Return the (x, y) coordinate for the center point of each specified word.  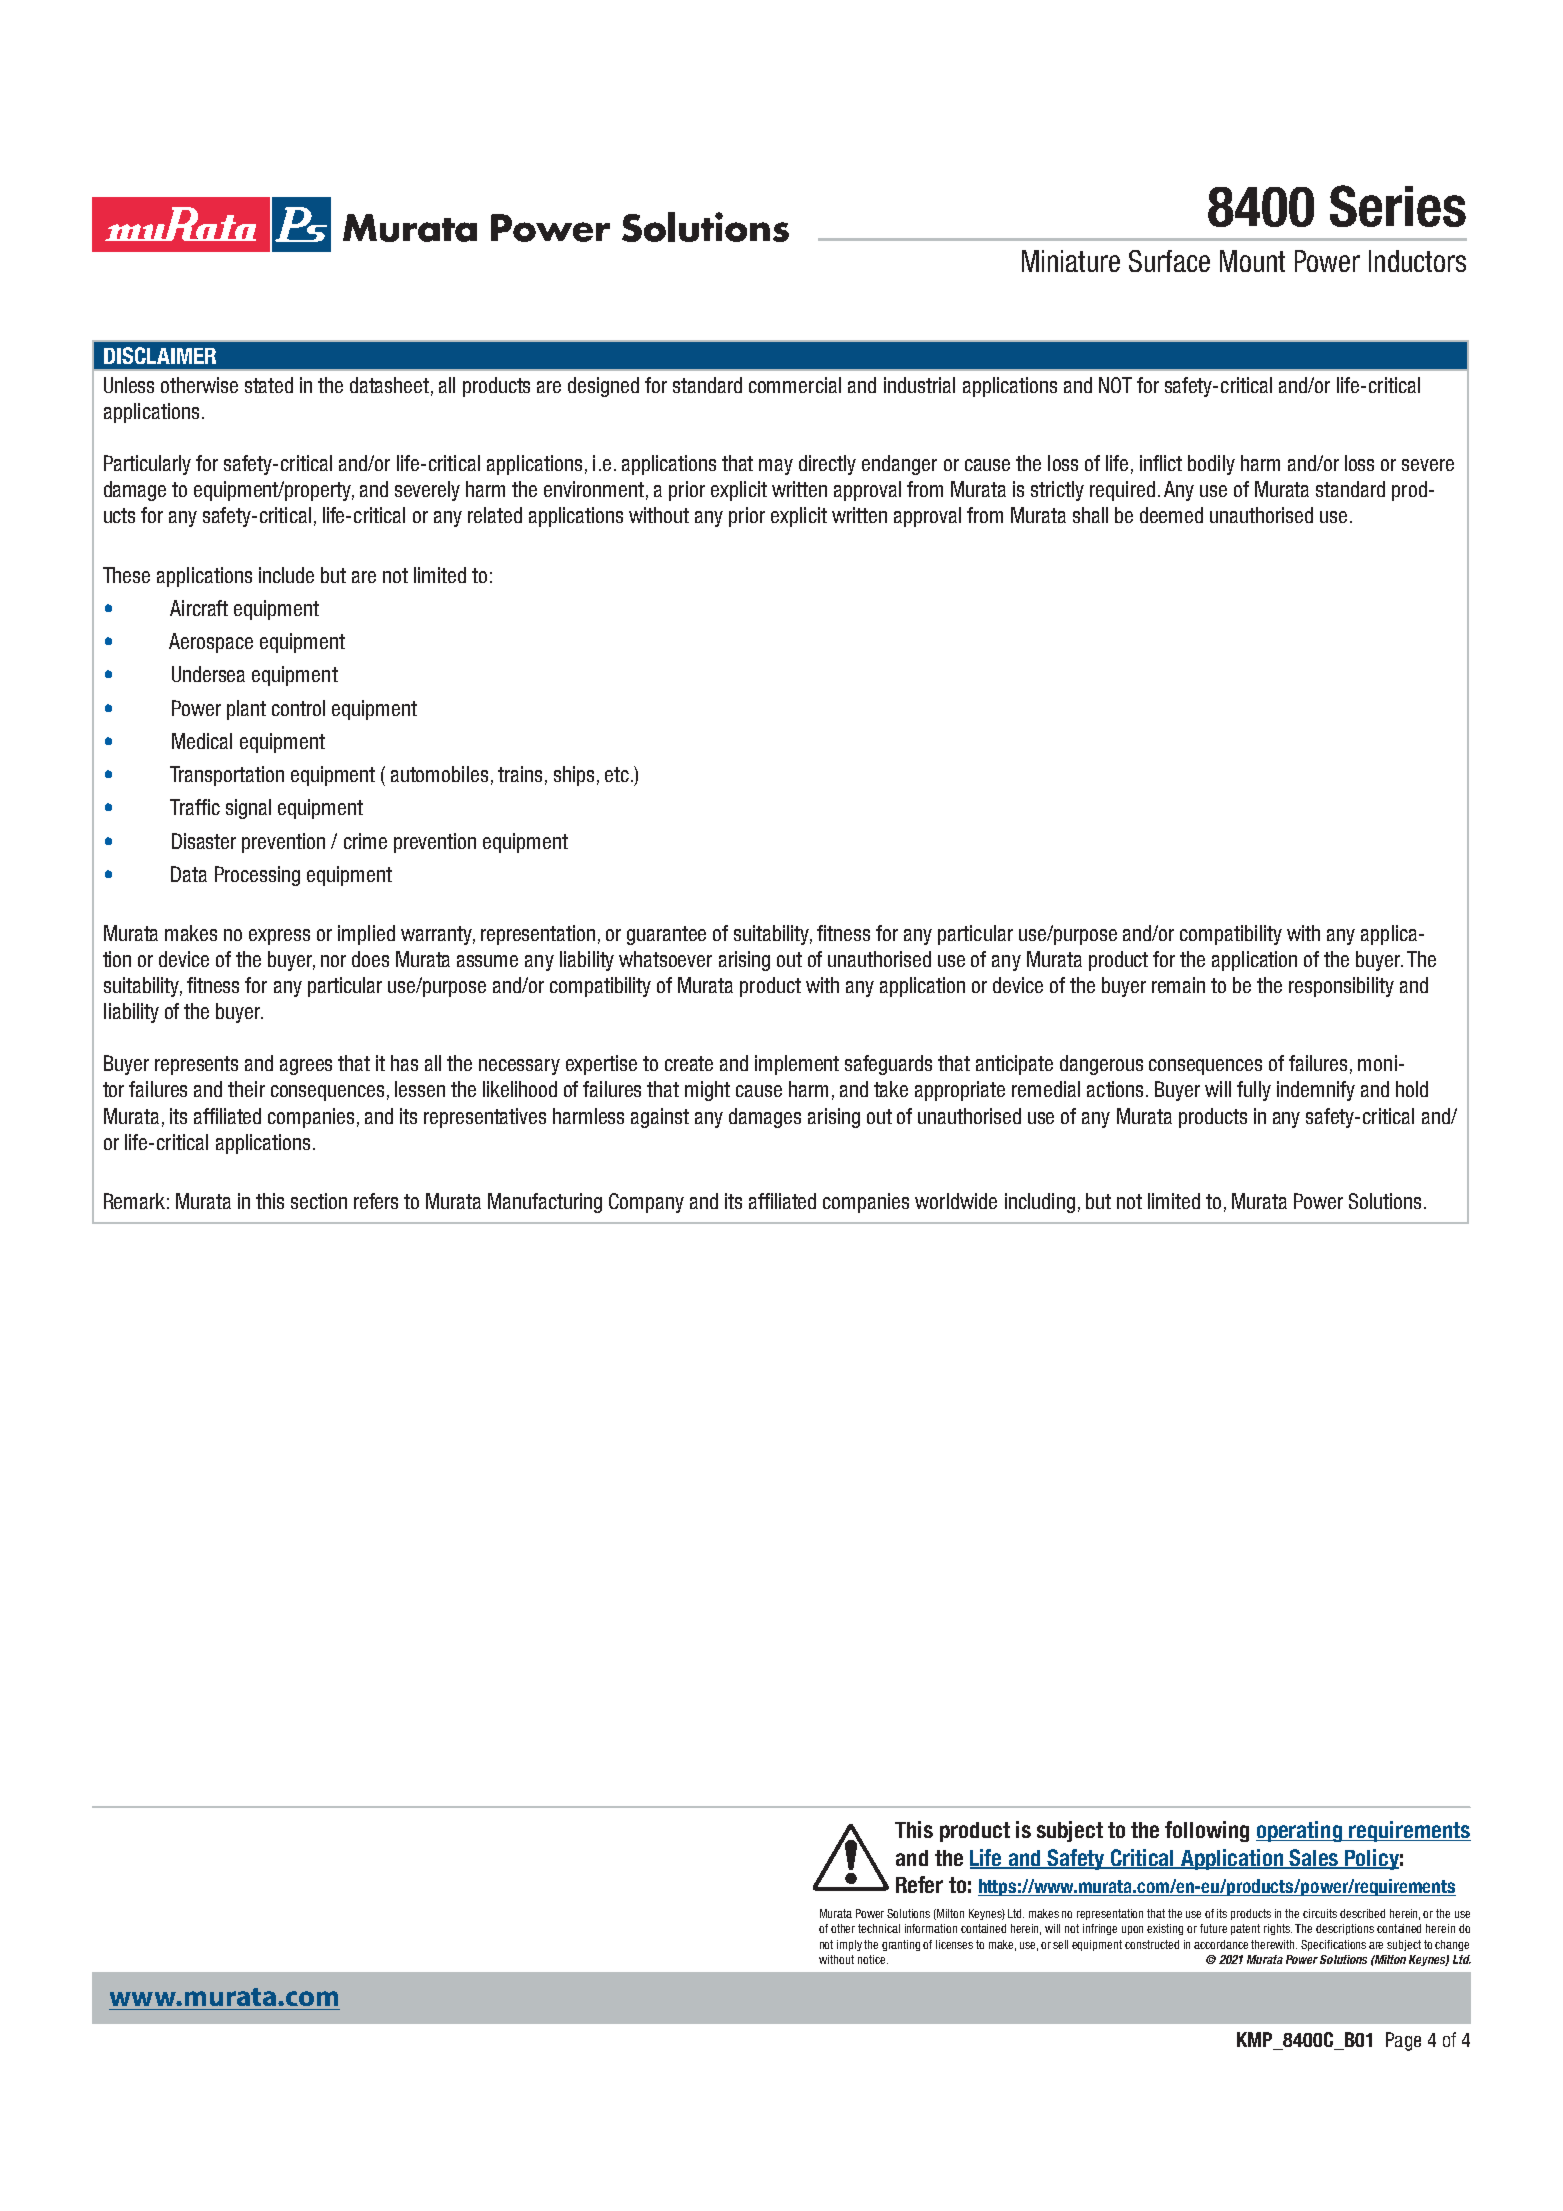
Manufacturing (545, 1203)
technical (879, 1928)
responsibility (1341, 987)
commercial (795, 385)
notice (873, 1959)
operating (1300, 1831)
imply (849, 1945)
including (1040, 1203)
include (286, 575)
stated (269, 385)
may (776, 467)
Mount (1252, 261)
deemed (1171, 515)
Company (646, 1203)
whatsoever (665, 959)
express (279, 937)
